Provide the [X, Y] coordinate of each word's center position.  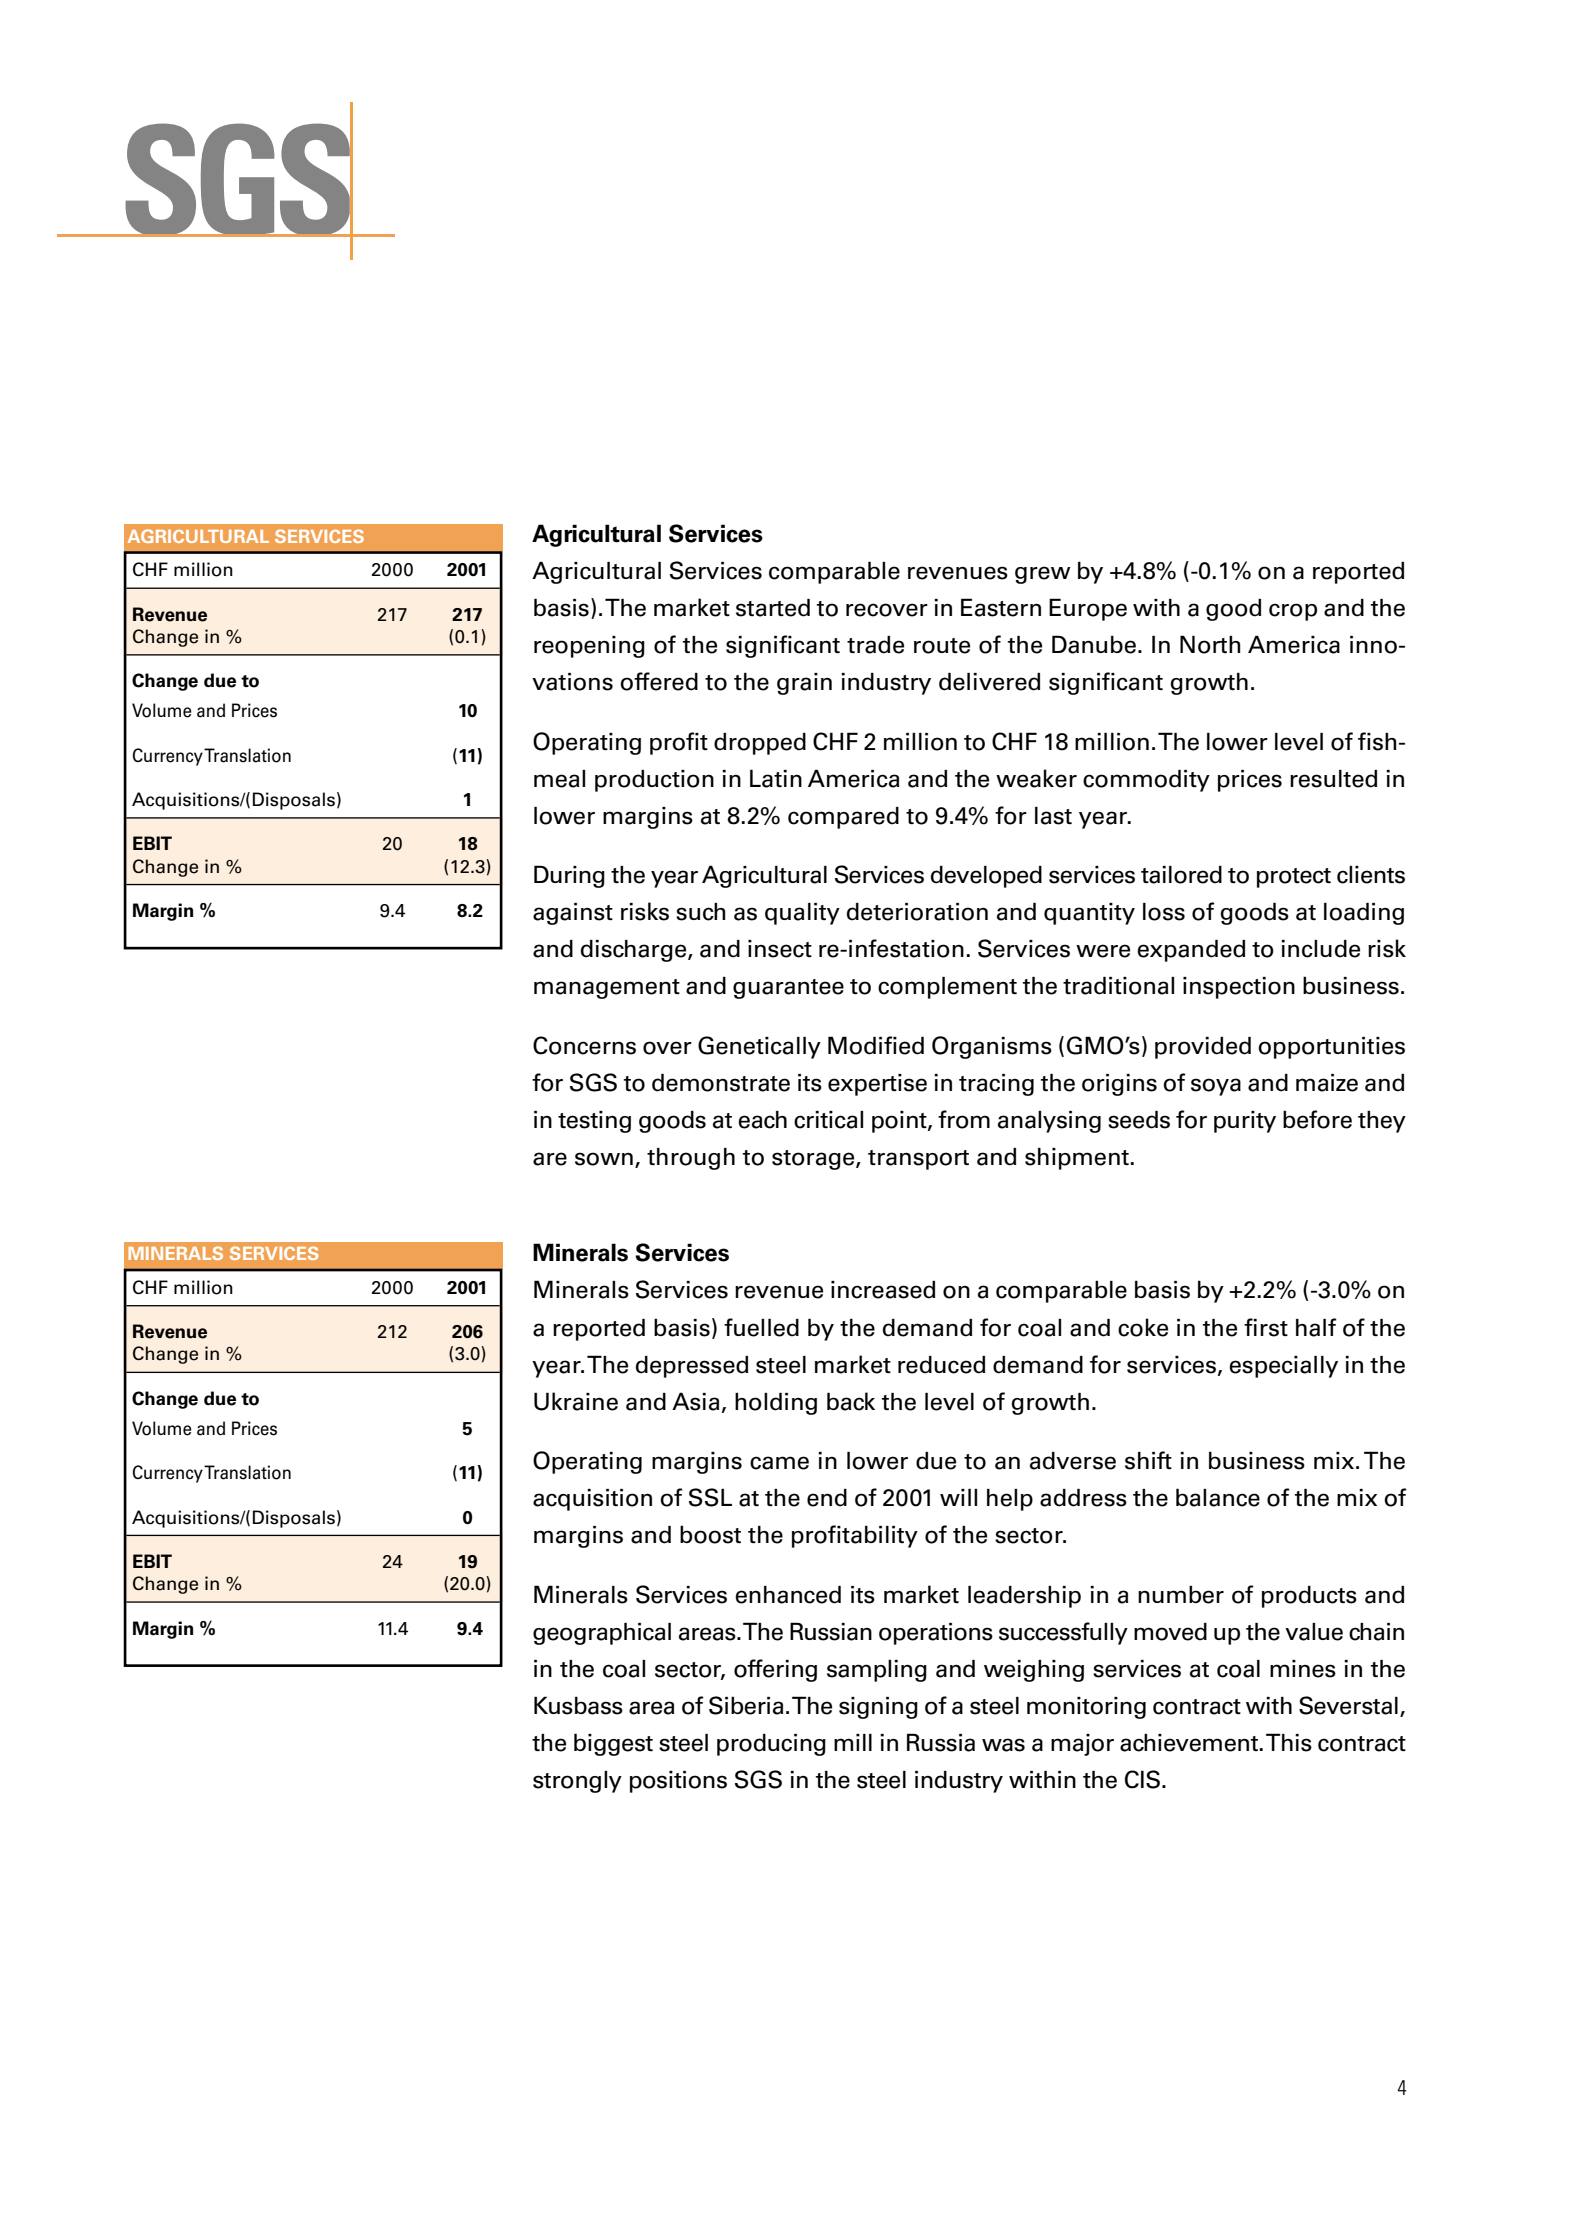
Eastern [1001, 607]
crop [1293, 612]
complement [947, 988]
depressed [692, 1367]
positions [678, 1782]
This [1289, 1742]
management [607, 989]
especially [1283, 1367]
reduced [941, 1365]
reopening [589, 647]
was [1003, 1745]
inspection [1239, 988]
